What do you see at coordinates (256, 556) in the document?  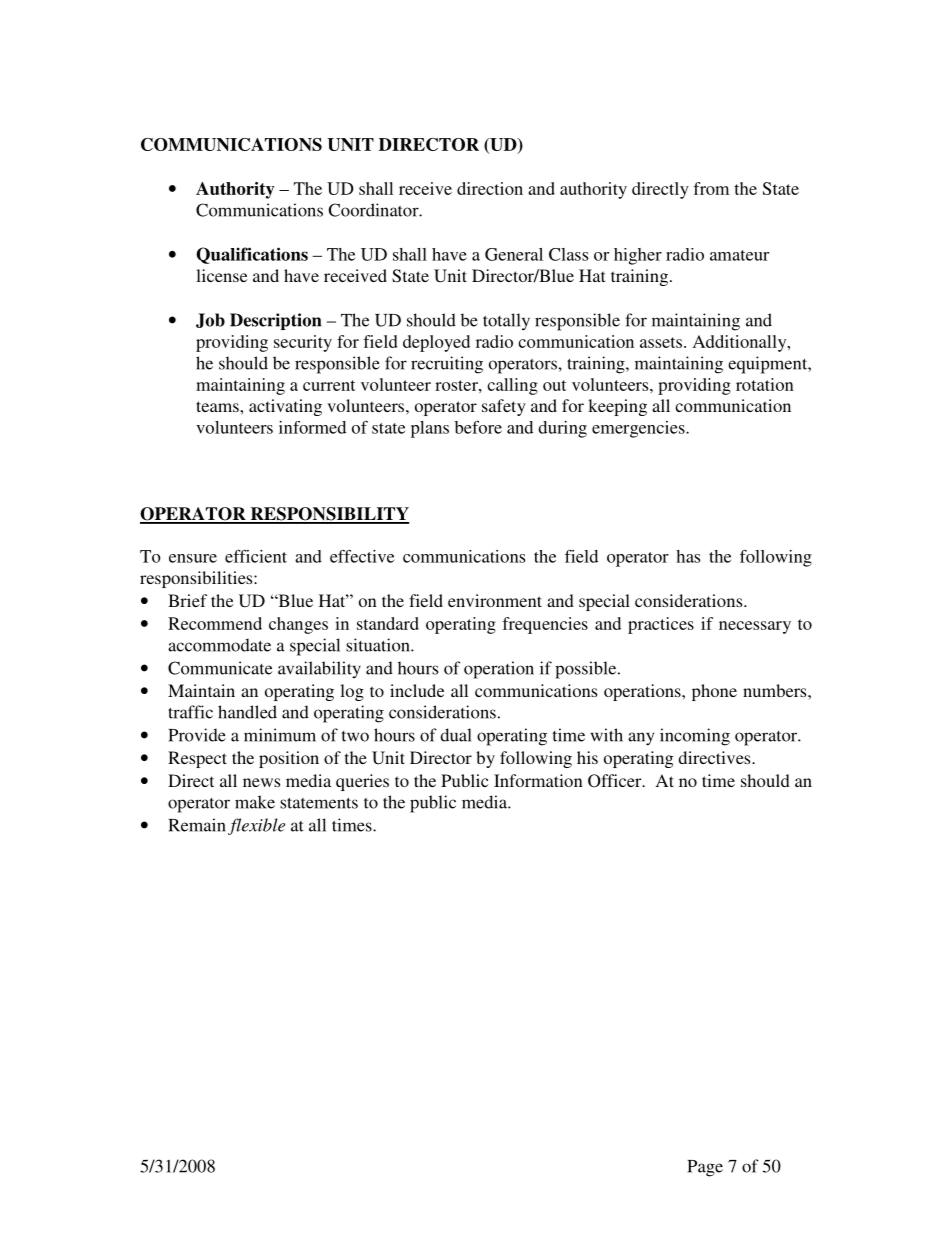 I see `efficient` at bounding box center [256, 556].
